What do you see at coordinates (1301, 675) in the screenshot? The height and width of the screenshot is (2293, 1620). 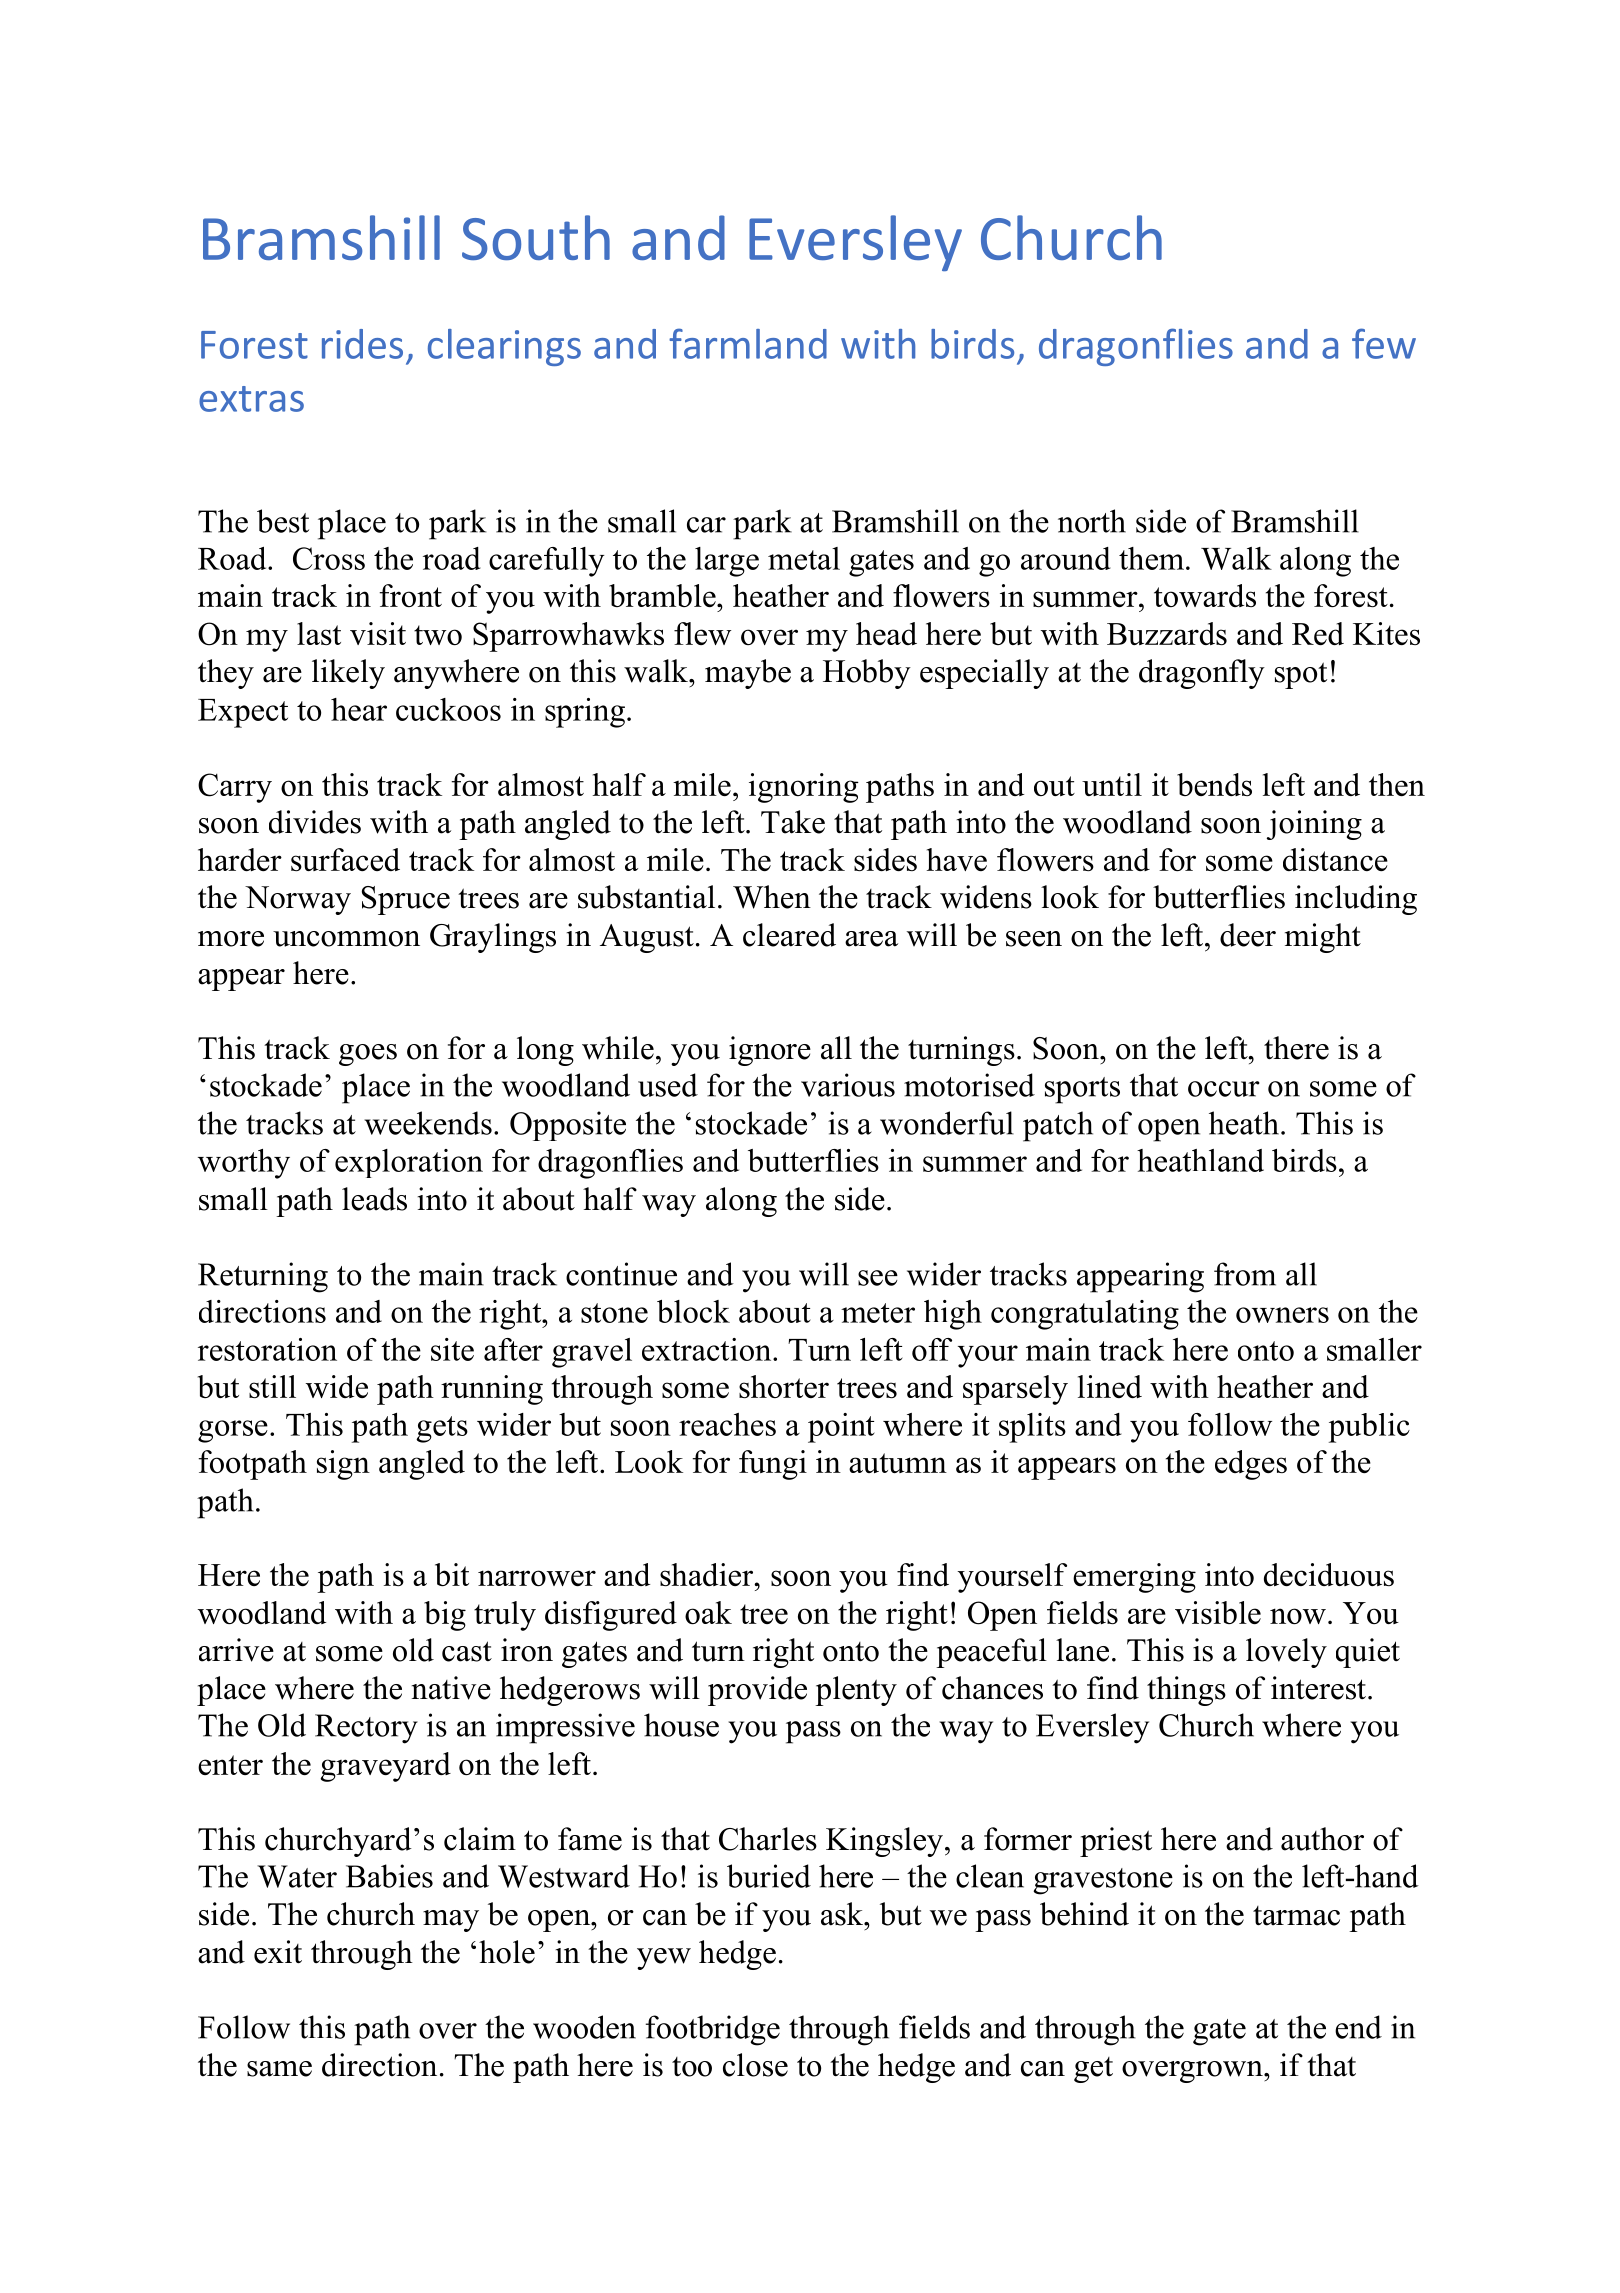 I see `spot` at bounding box center [1301, 675].
